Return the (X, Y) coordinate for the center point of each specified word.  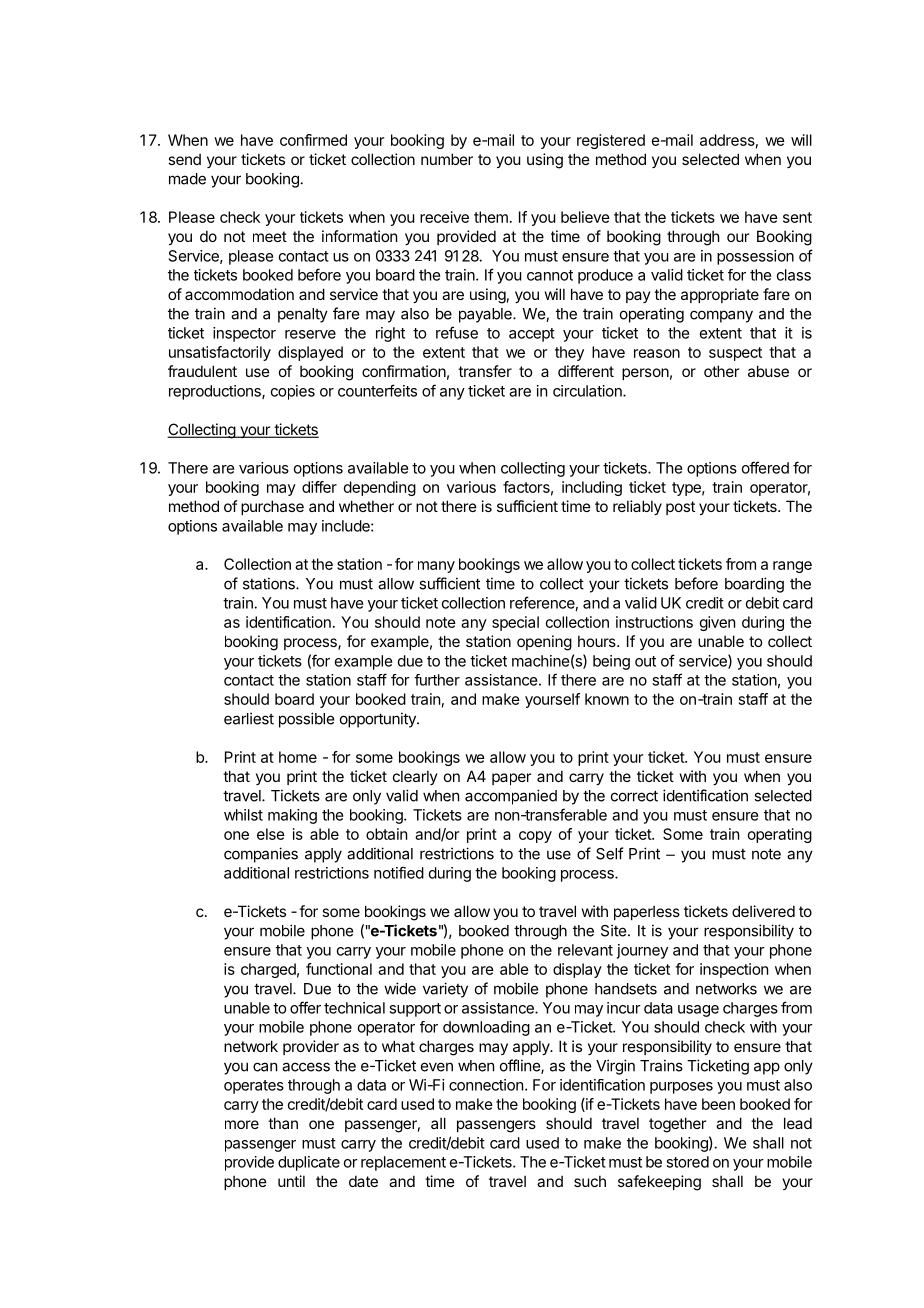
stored (687, 1162)
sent (797, 217)
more (242, 1124)
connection (486, 1085)
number (447, 159)
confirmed (313, 140)
